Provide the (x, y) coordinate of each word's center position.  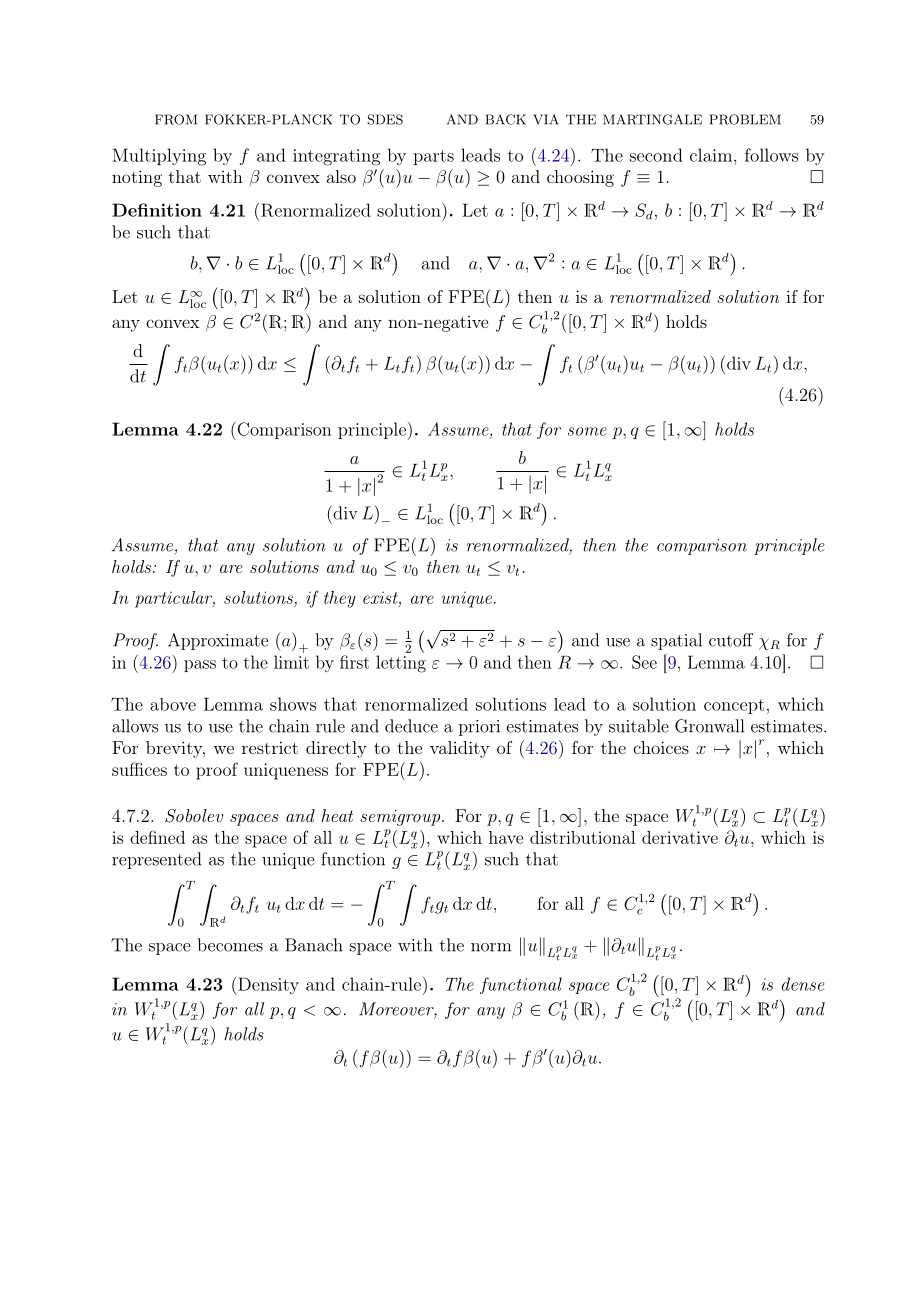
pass (200, 666)
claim (711, 155)
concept (734, 706)
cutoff (731, 640)
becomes (230, 945)
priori (479, 728)
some (587, 431)
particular (175, 599)
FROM (176, 119)
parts (433, 157)
